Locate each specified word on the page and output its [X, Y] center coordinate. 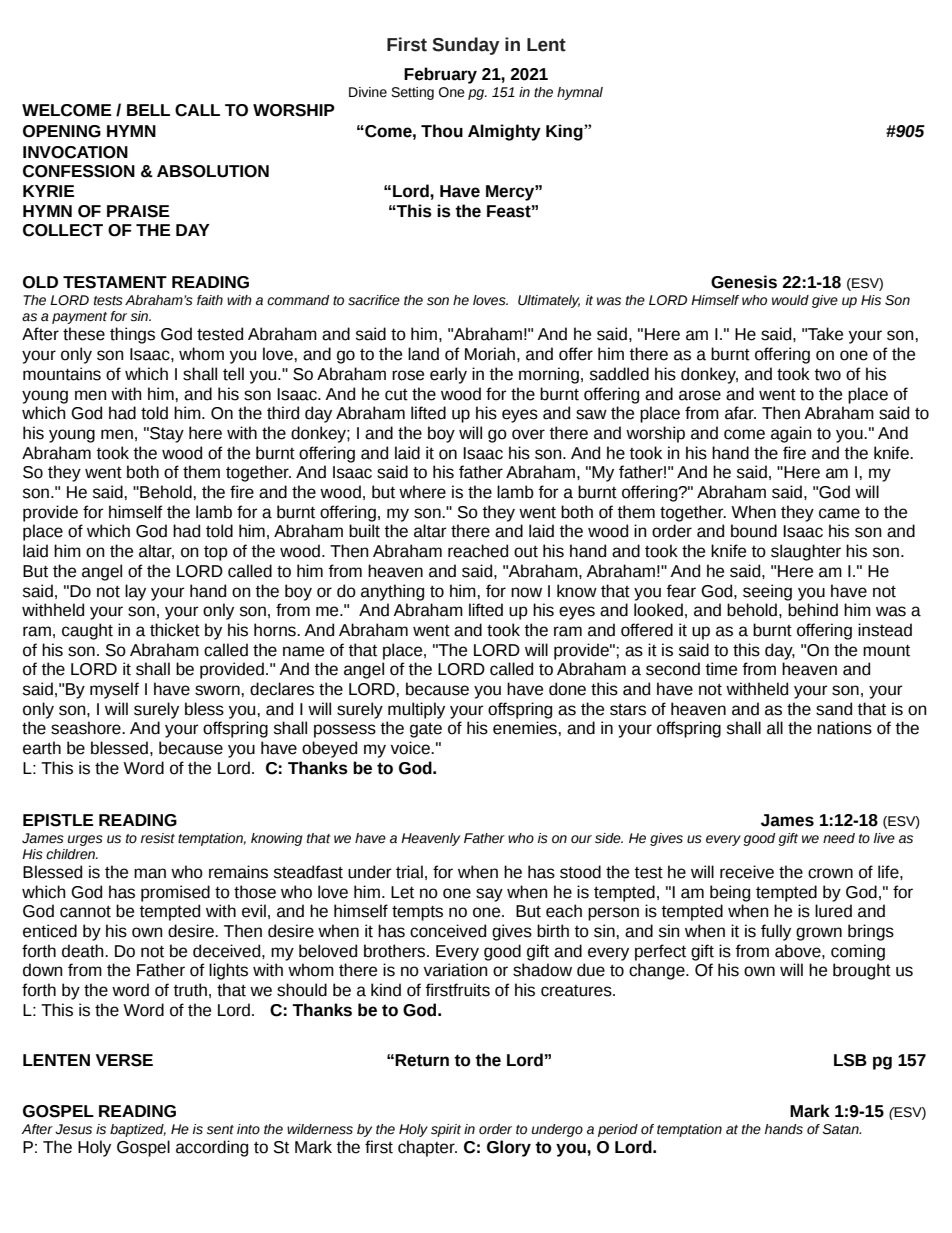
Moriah [490, 354]
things [132, 335]
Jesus [73, 1129]
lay [135, 592]
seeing [767, 592]
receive [747, 872]
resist [158, 838]
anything [392, 592]
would [790, 300]
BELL [148, 110]
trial [409, 872]
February [440, 75]
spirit [446, 1130]
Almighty [504, 132]
